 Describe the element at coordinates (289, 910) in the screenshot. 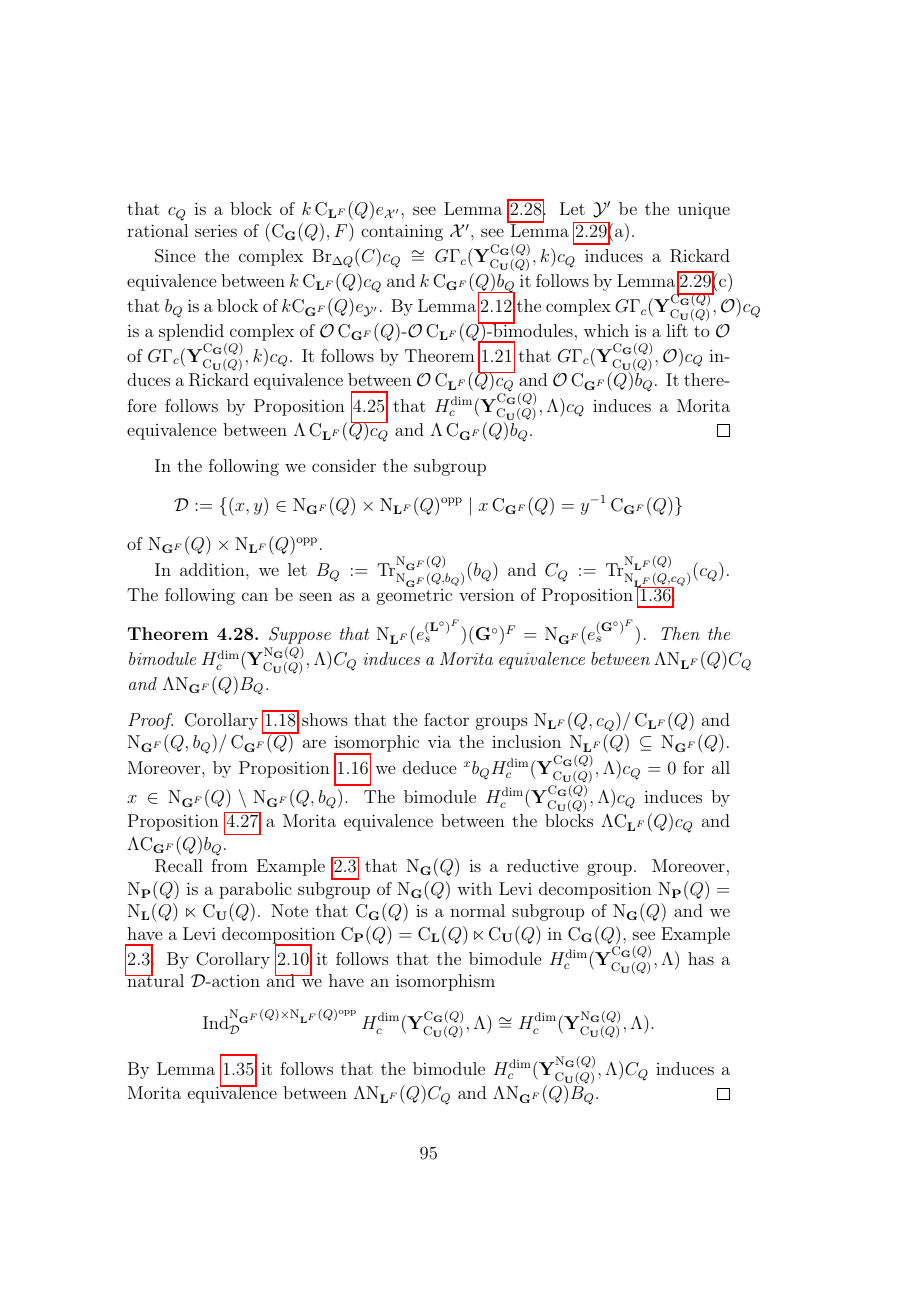

I see `Note` at that location.
